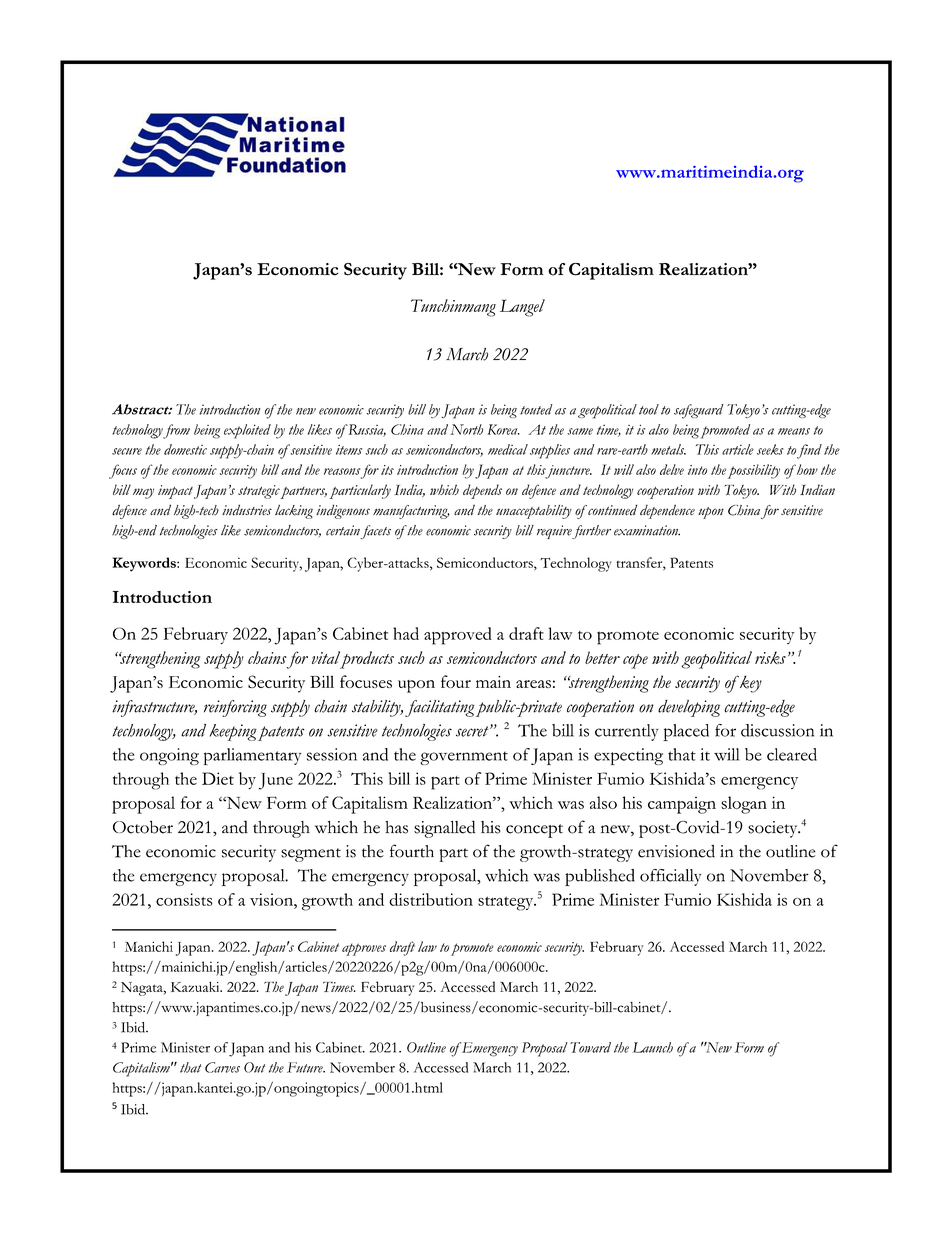 This screenshot has width=952, height=1233. Describe the element at coordinates (431, 899) in the screenshot. I see `distribution` at that location.
